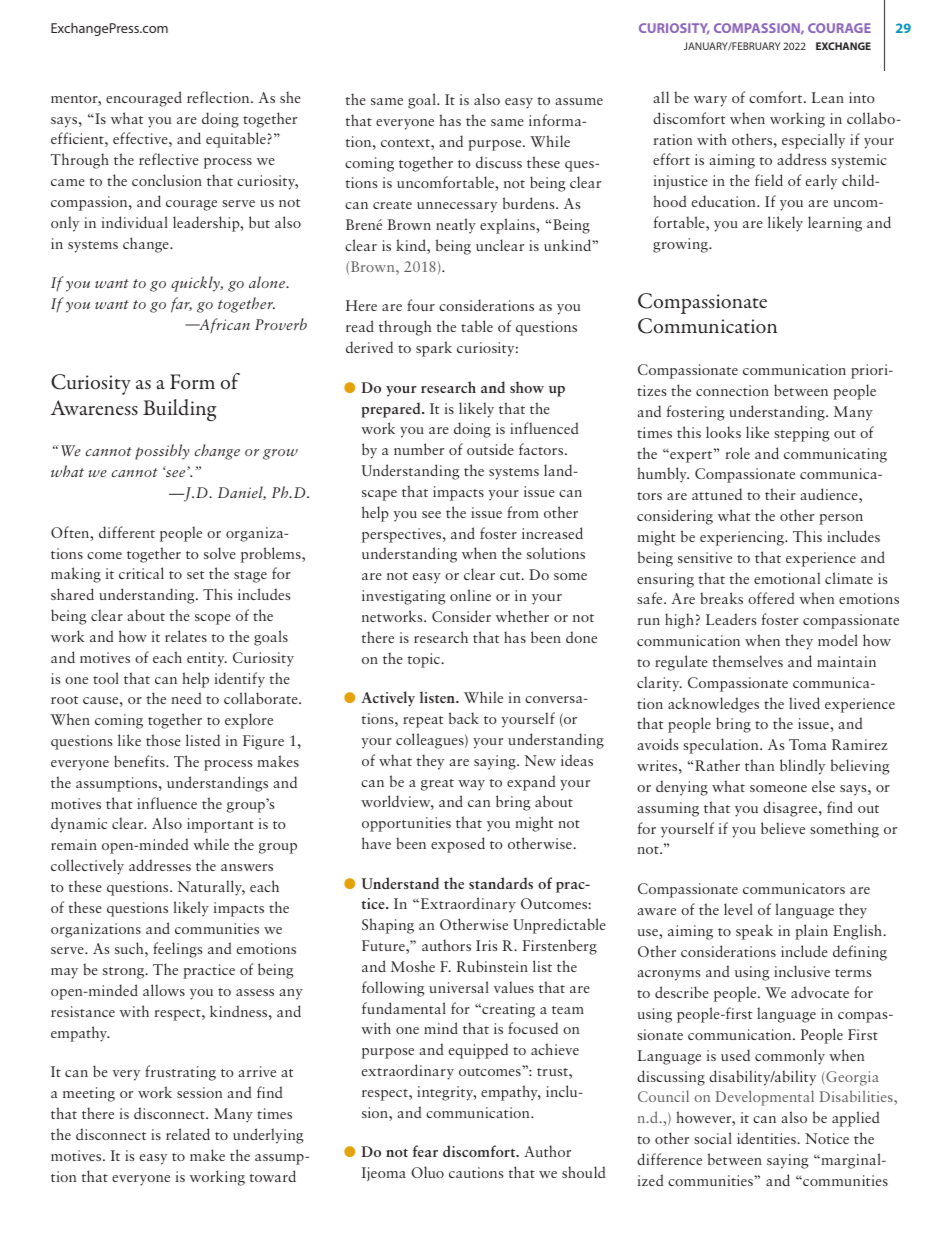  I want to click on role, so click(737, 453).
